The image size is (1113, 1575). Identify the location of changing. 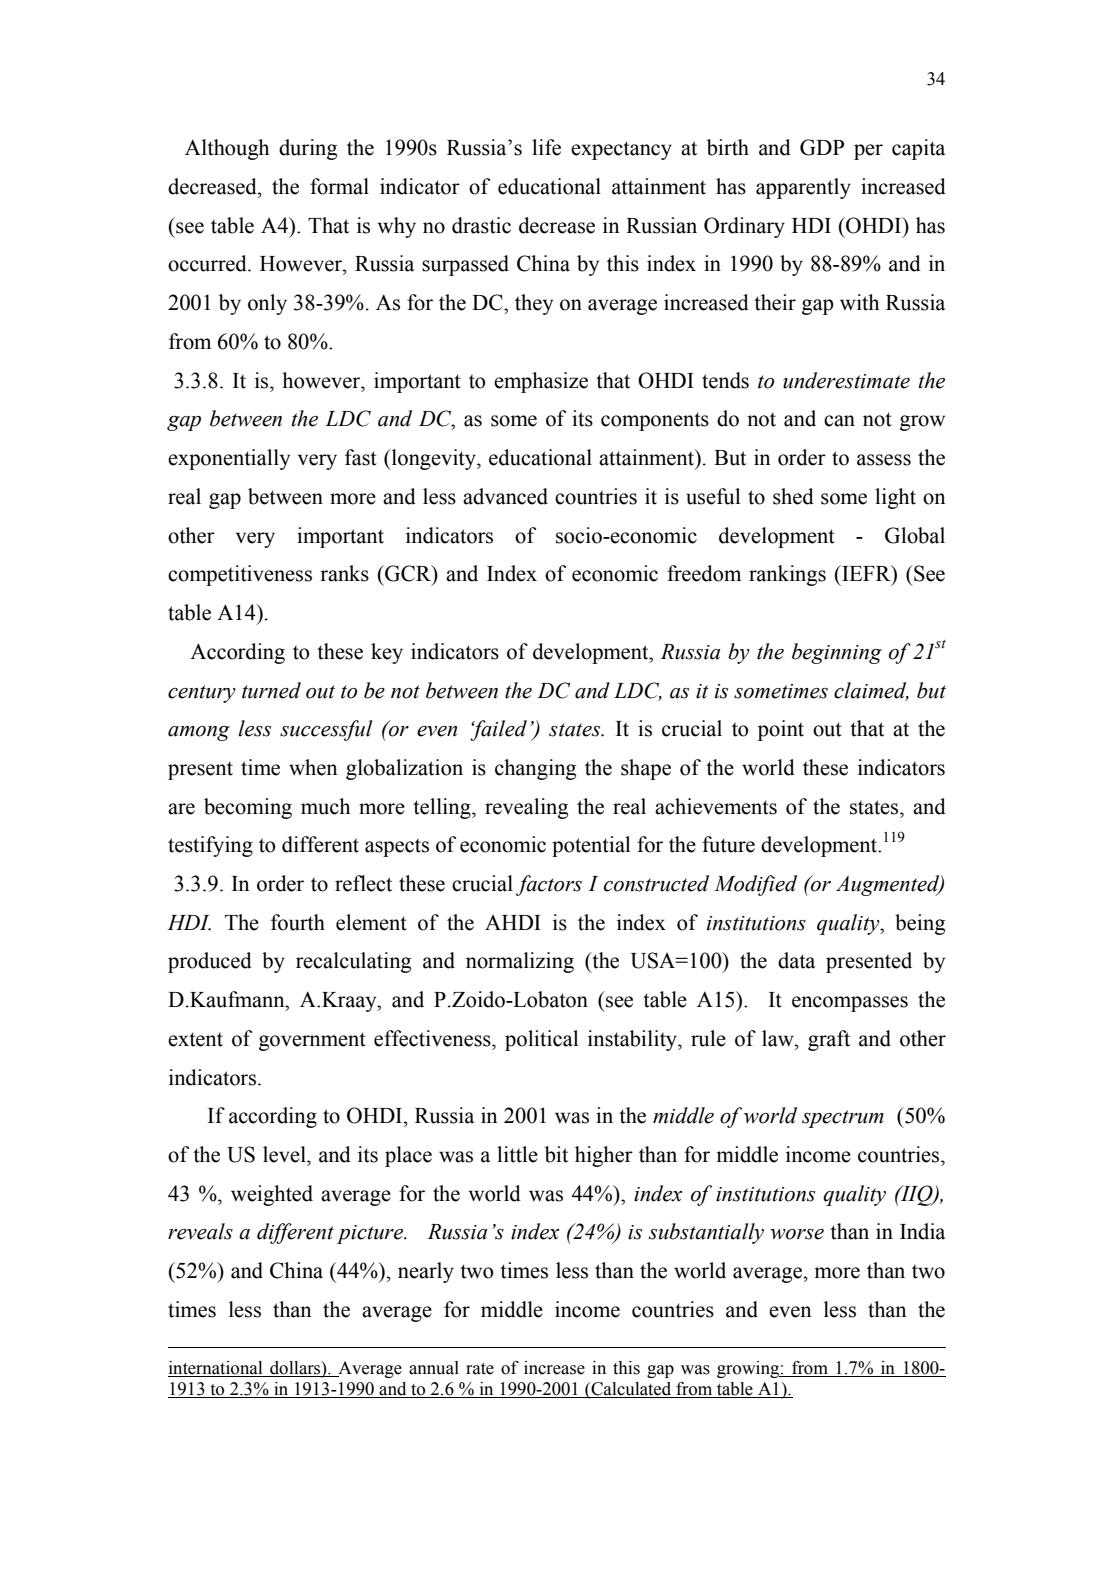
(535, 769).
